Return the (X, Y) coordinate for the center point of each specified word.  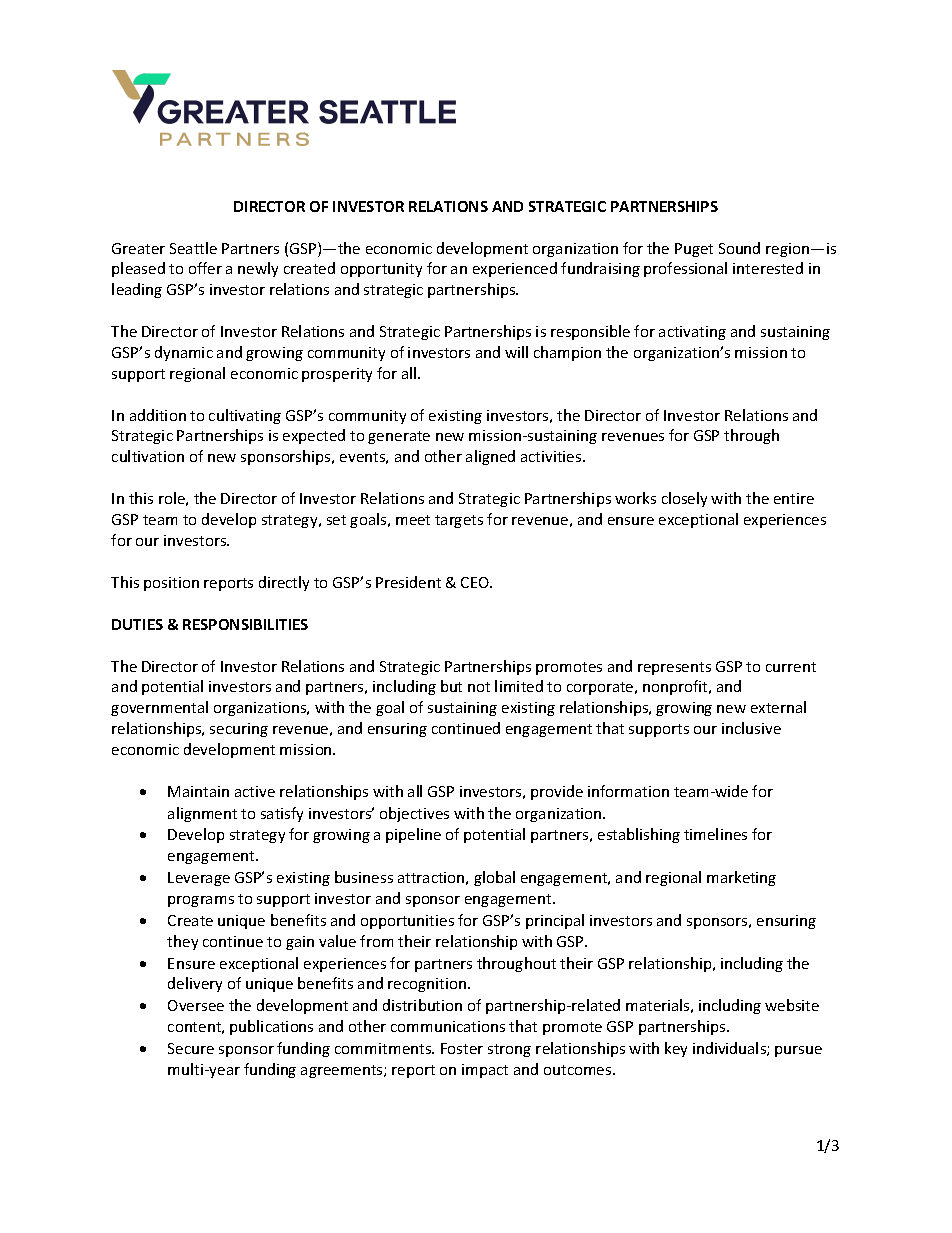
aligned (490, 457)
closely (684, 499)
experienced (515, 269)
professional (685, 269)
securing (239, 730)
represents (674, 668)
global (494, 878)
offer (205, 268)
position (171, 584)
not (479, 687)
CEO (476, 582)
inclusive (751, 728)
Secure (191, 1048)
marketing (741, 878)
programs (201, 901)
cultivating (245, 416)
